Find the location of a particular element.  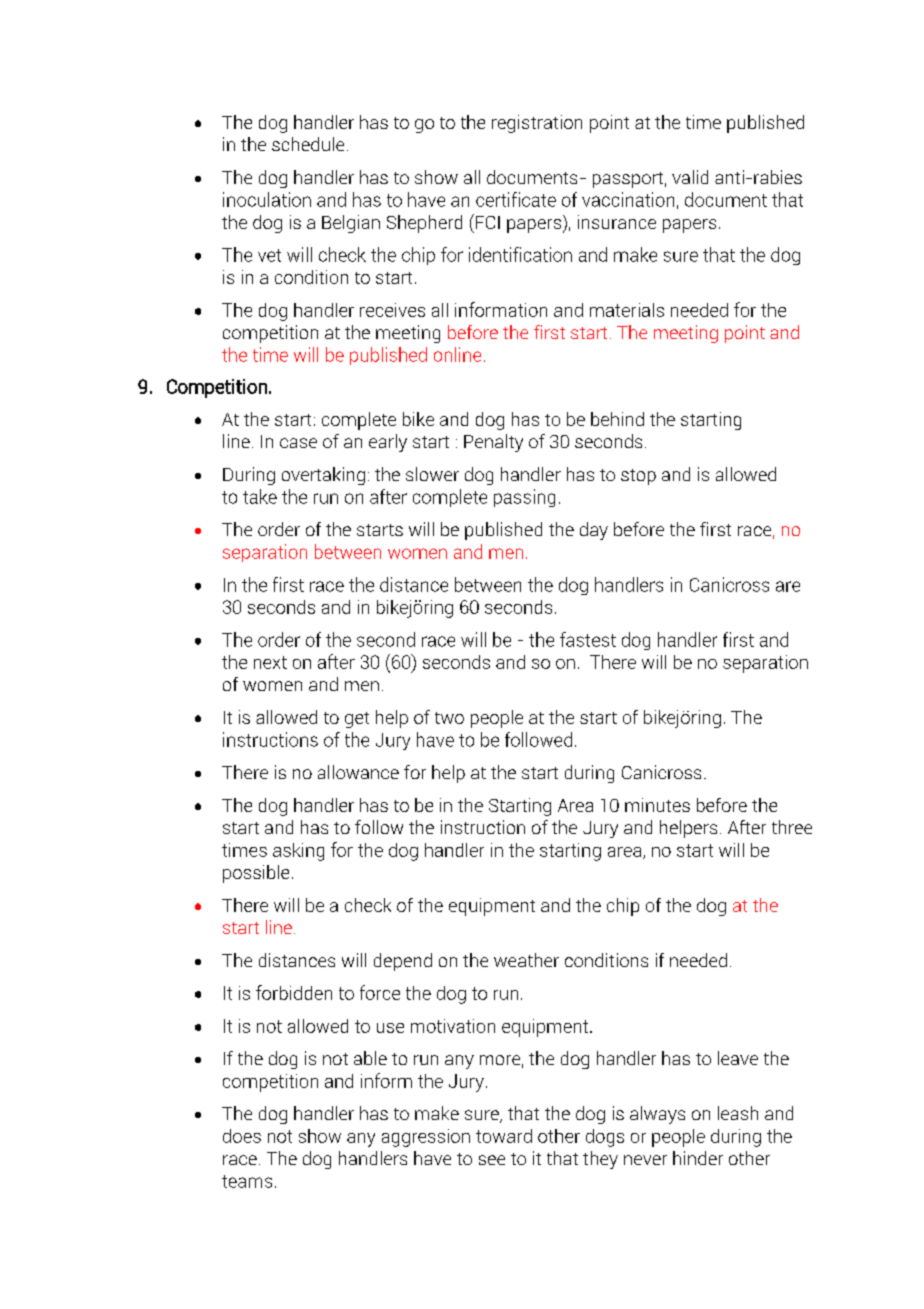

valid is located at coordinates (690, 177).
